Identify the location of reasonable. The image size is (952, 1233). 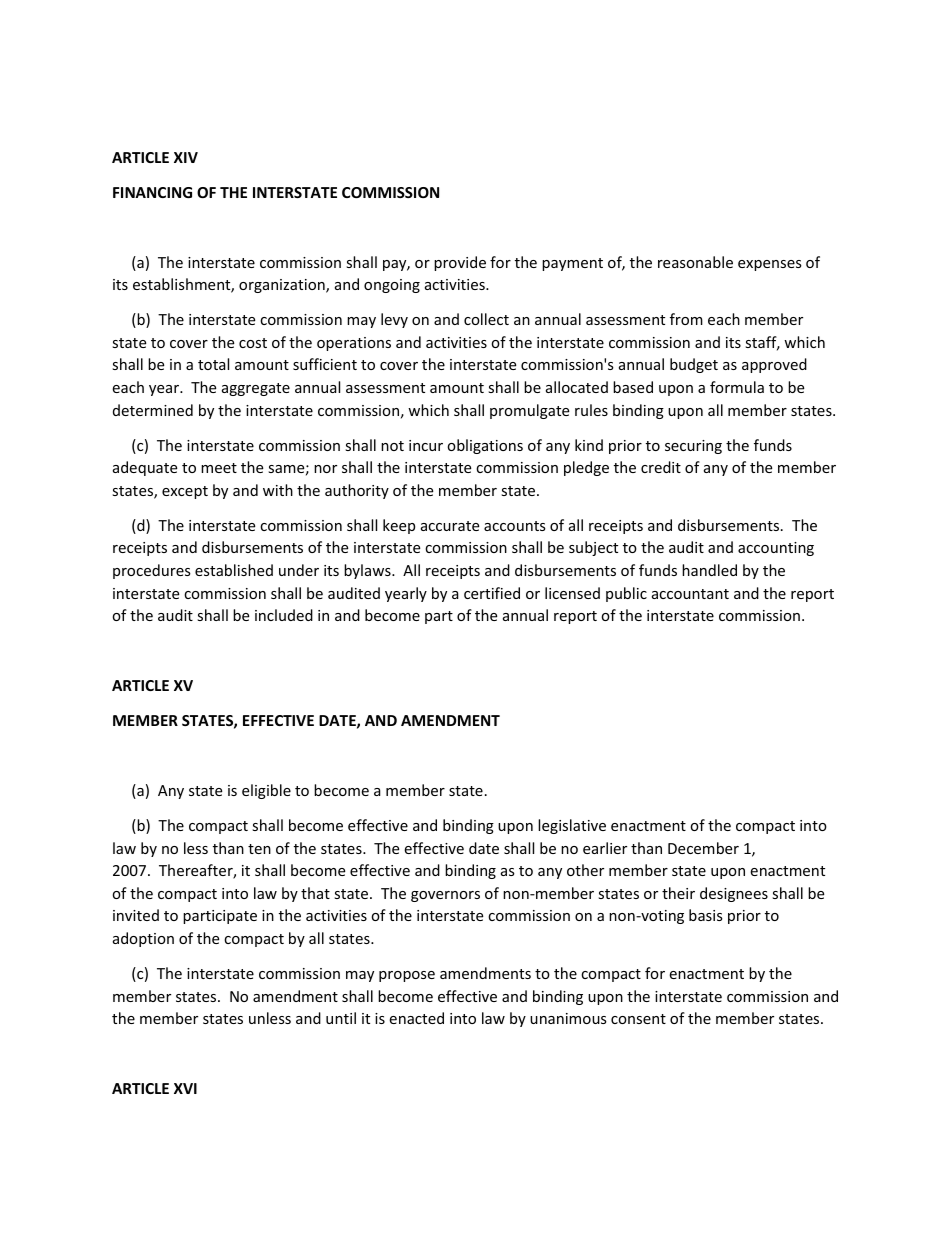
(695, 262).
